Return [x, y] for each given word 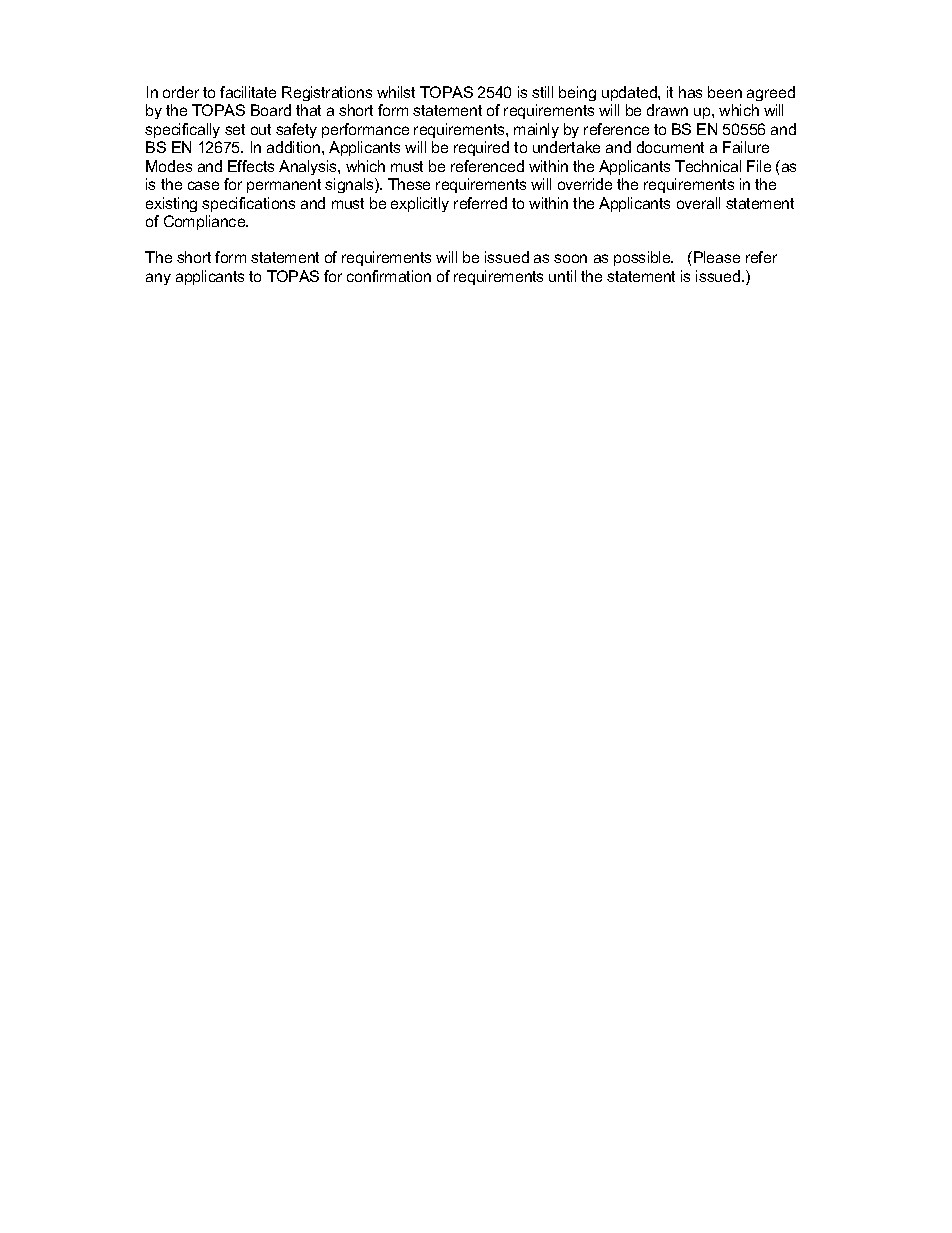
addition [295, 147]
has [690, 92]
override [585, 184]
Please [717, 257]
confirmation [389, 276]
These [409, 184]
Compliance [206, 222]
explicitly [420, 204]
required [481, 148]
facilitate [248, 92]
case [203, 185]
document [670, 147]
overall [698, 203]
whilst [396, 92]
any [158, 279]
